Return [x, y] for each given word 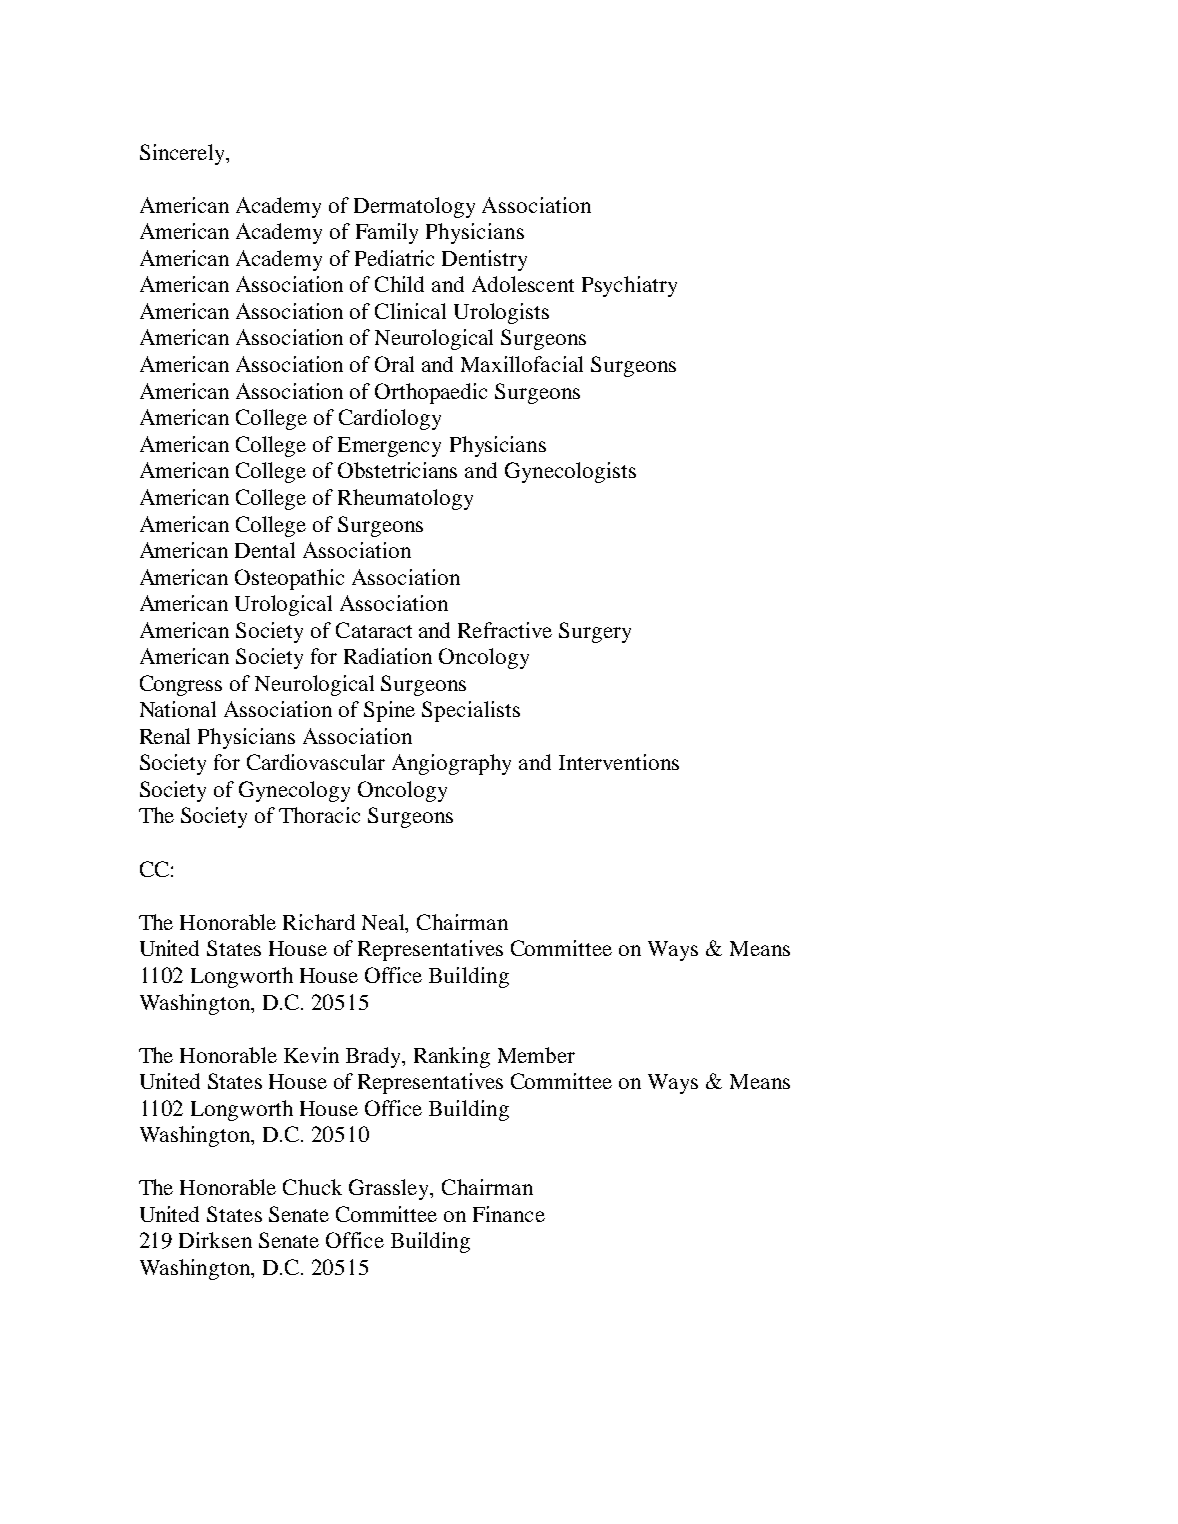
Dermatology [414, 207]
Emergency [389, 447]
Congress [181, 685]
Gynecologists [570, 472]
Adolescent [523, 284]
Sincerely [184, 154]
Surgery [595, 632]
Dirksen [215, 1240]
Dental [265, 550]
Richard [319, 922]
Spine [389, 711]
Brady [375, 1057]
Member [536, 1055]
